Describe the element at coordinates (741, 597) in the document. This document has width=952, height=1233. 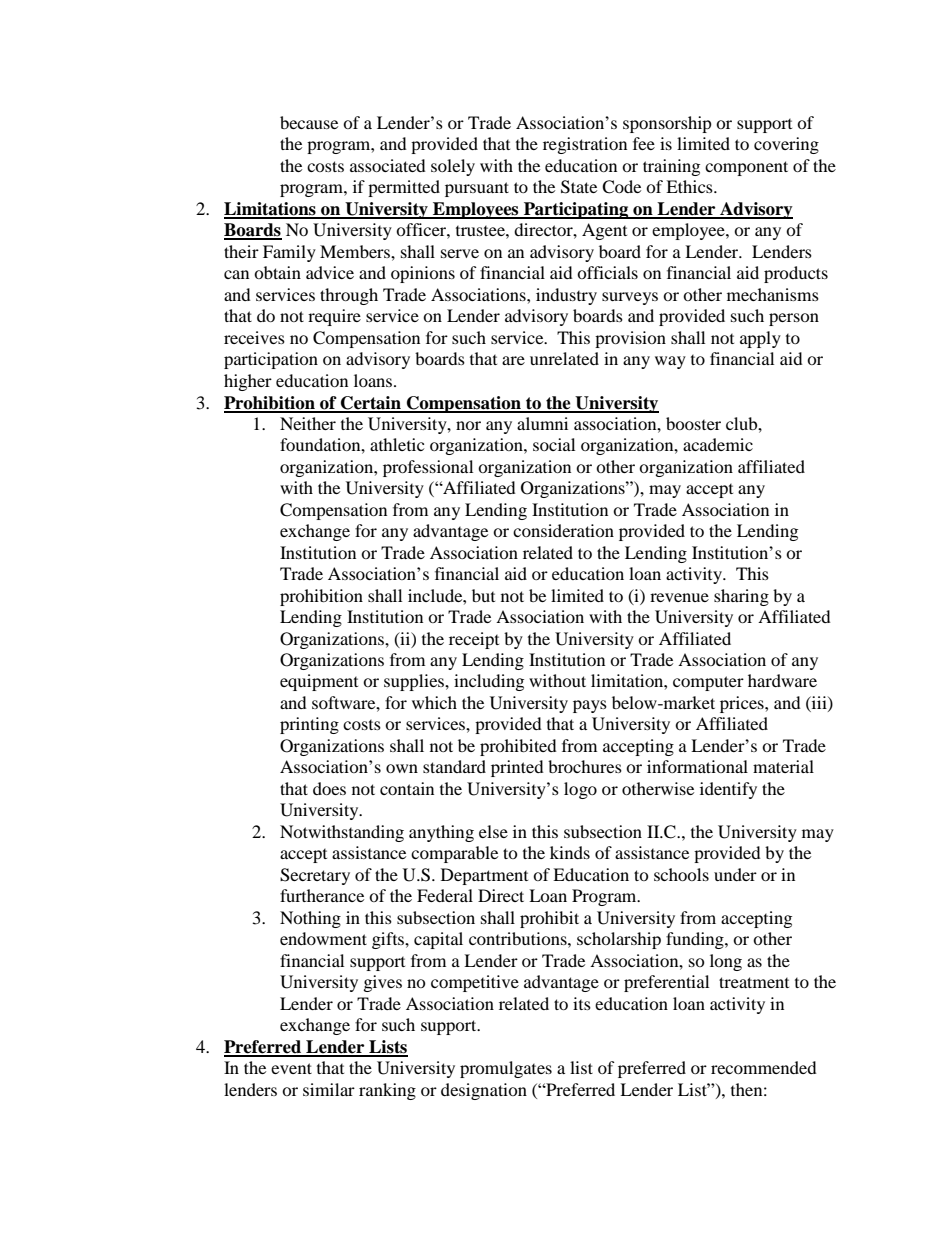
I see `sharing` at that location.
